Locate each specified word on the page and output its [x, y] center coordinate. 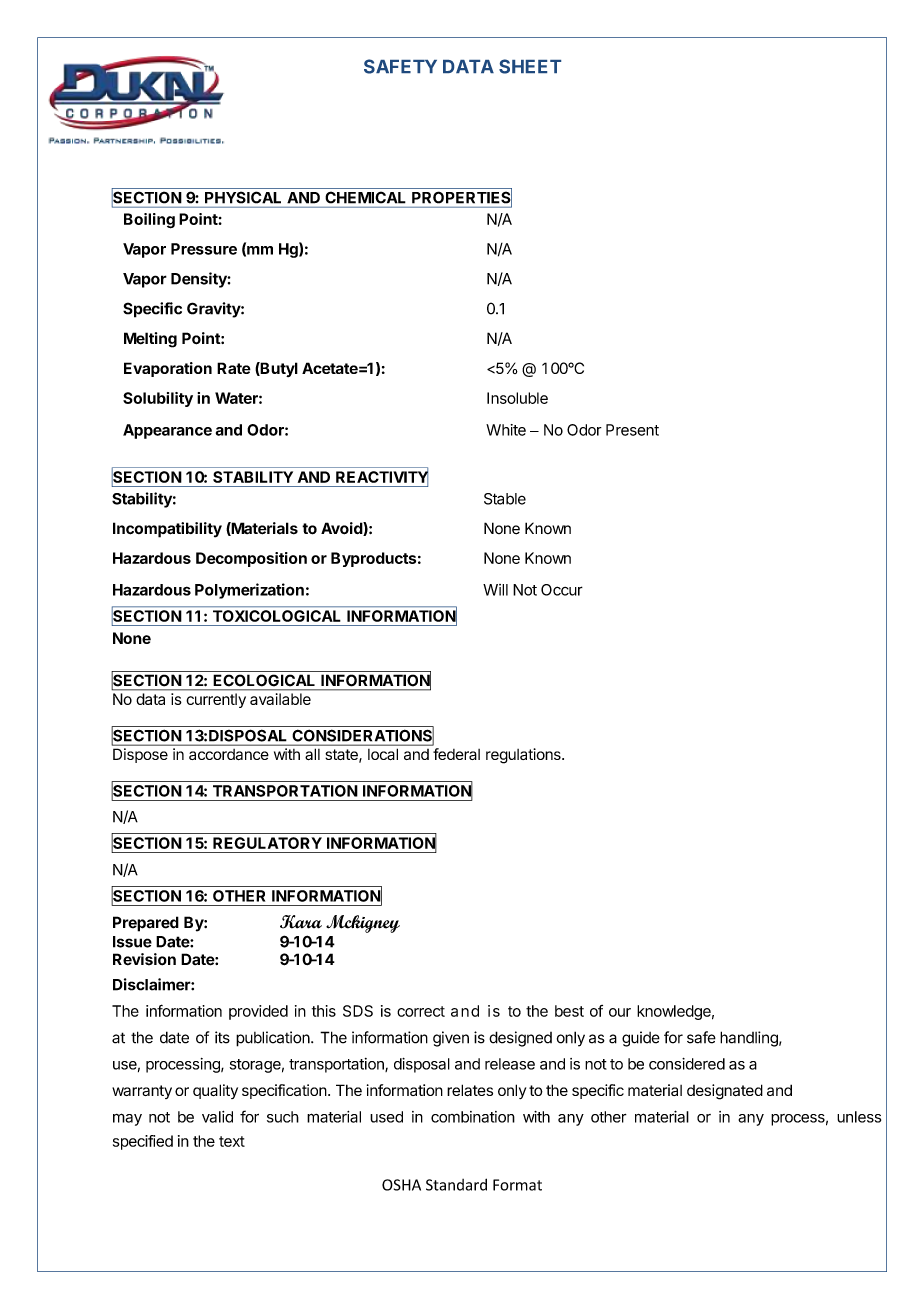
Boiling [149, 221]
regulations [524, 756]
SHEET [530, 66]
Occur [562, 590]
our [620, 1012]
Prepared [146, 924]
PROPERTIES [462, 197]
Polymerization [249, 591]
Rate [234, 368]
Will [495, 590]
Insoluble [517, 398]
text [232, 1141]
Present [632, 430]
